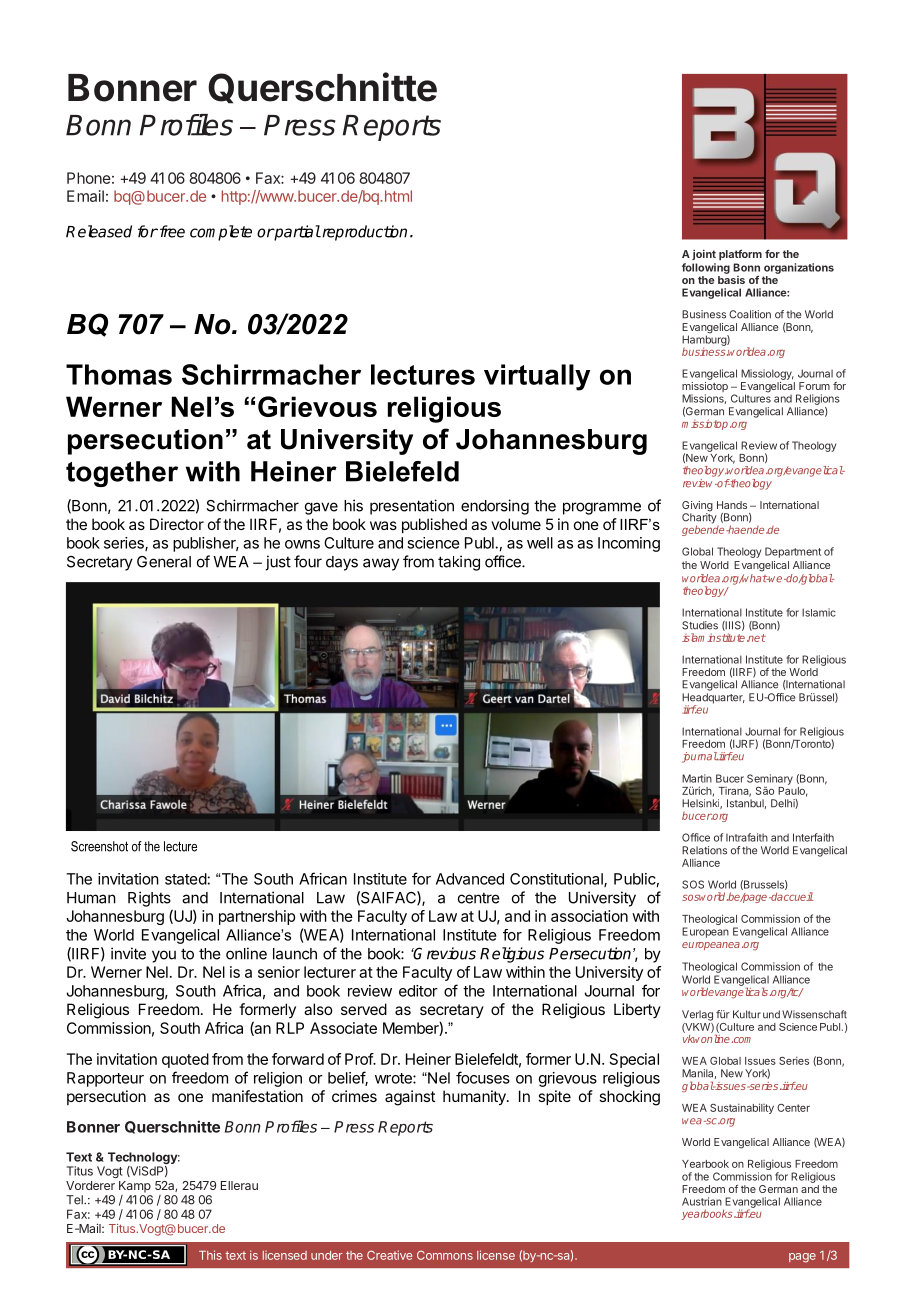 The image size is (924, 1308). What do you see at coordinates (697, 778) in the screenshot?
I see `Martin` at bounding box center [697, 778].
